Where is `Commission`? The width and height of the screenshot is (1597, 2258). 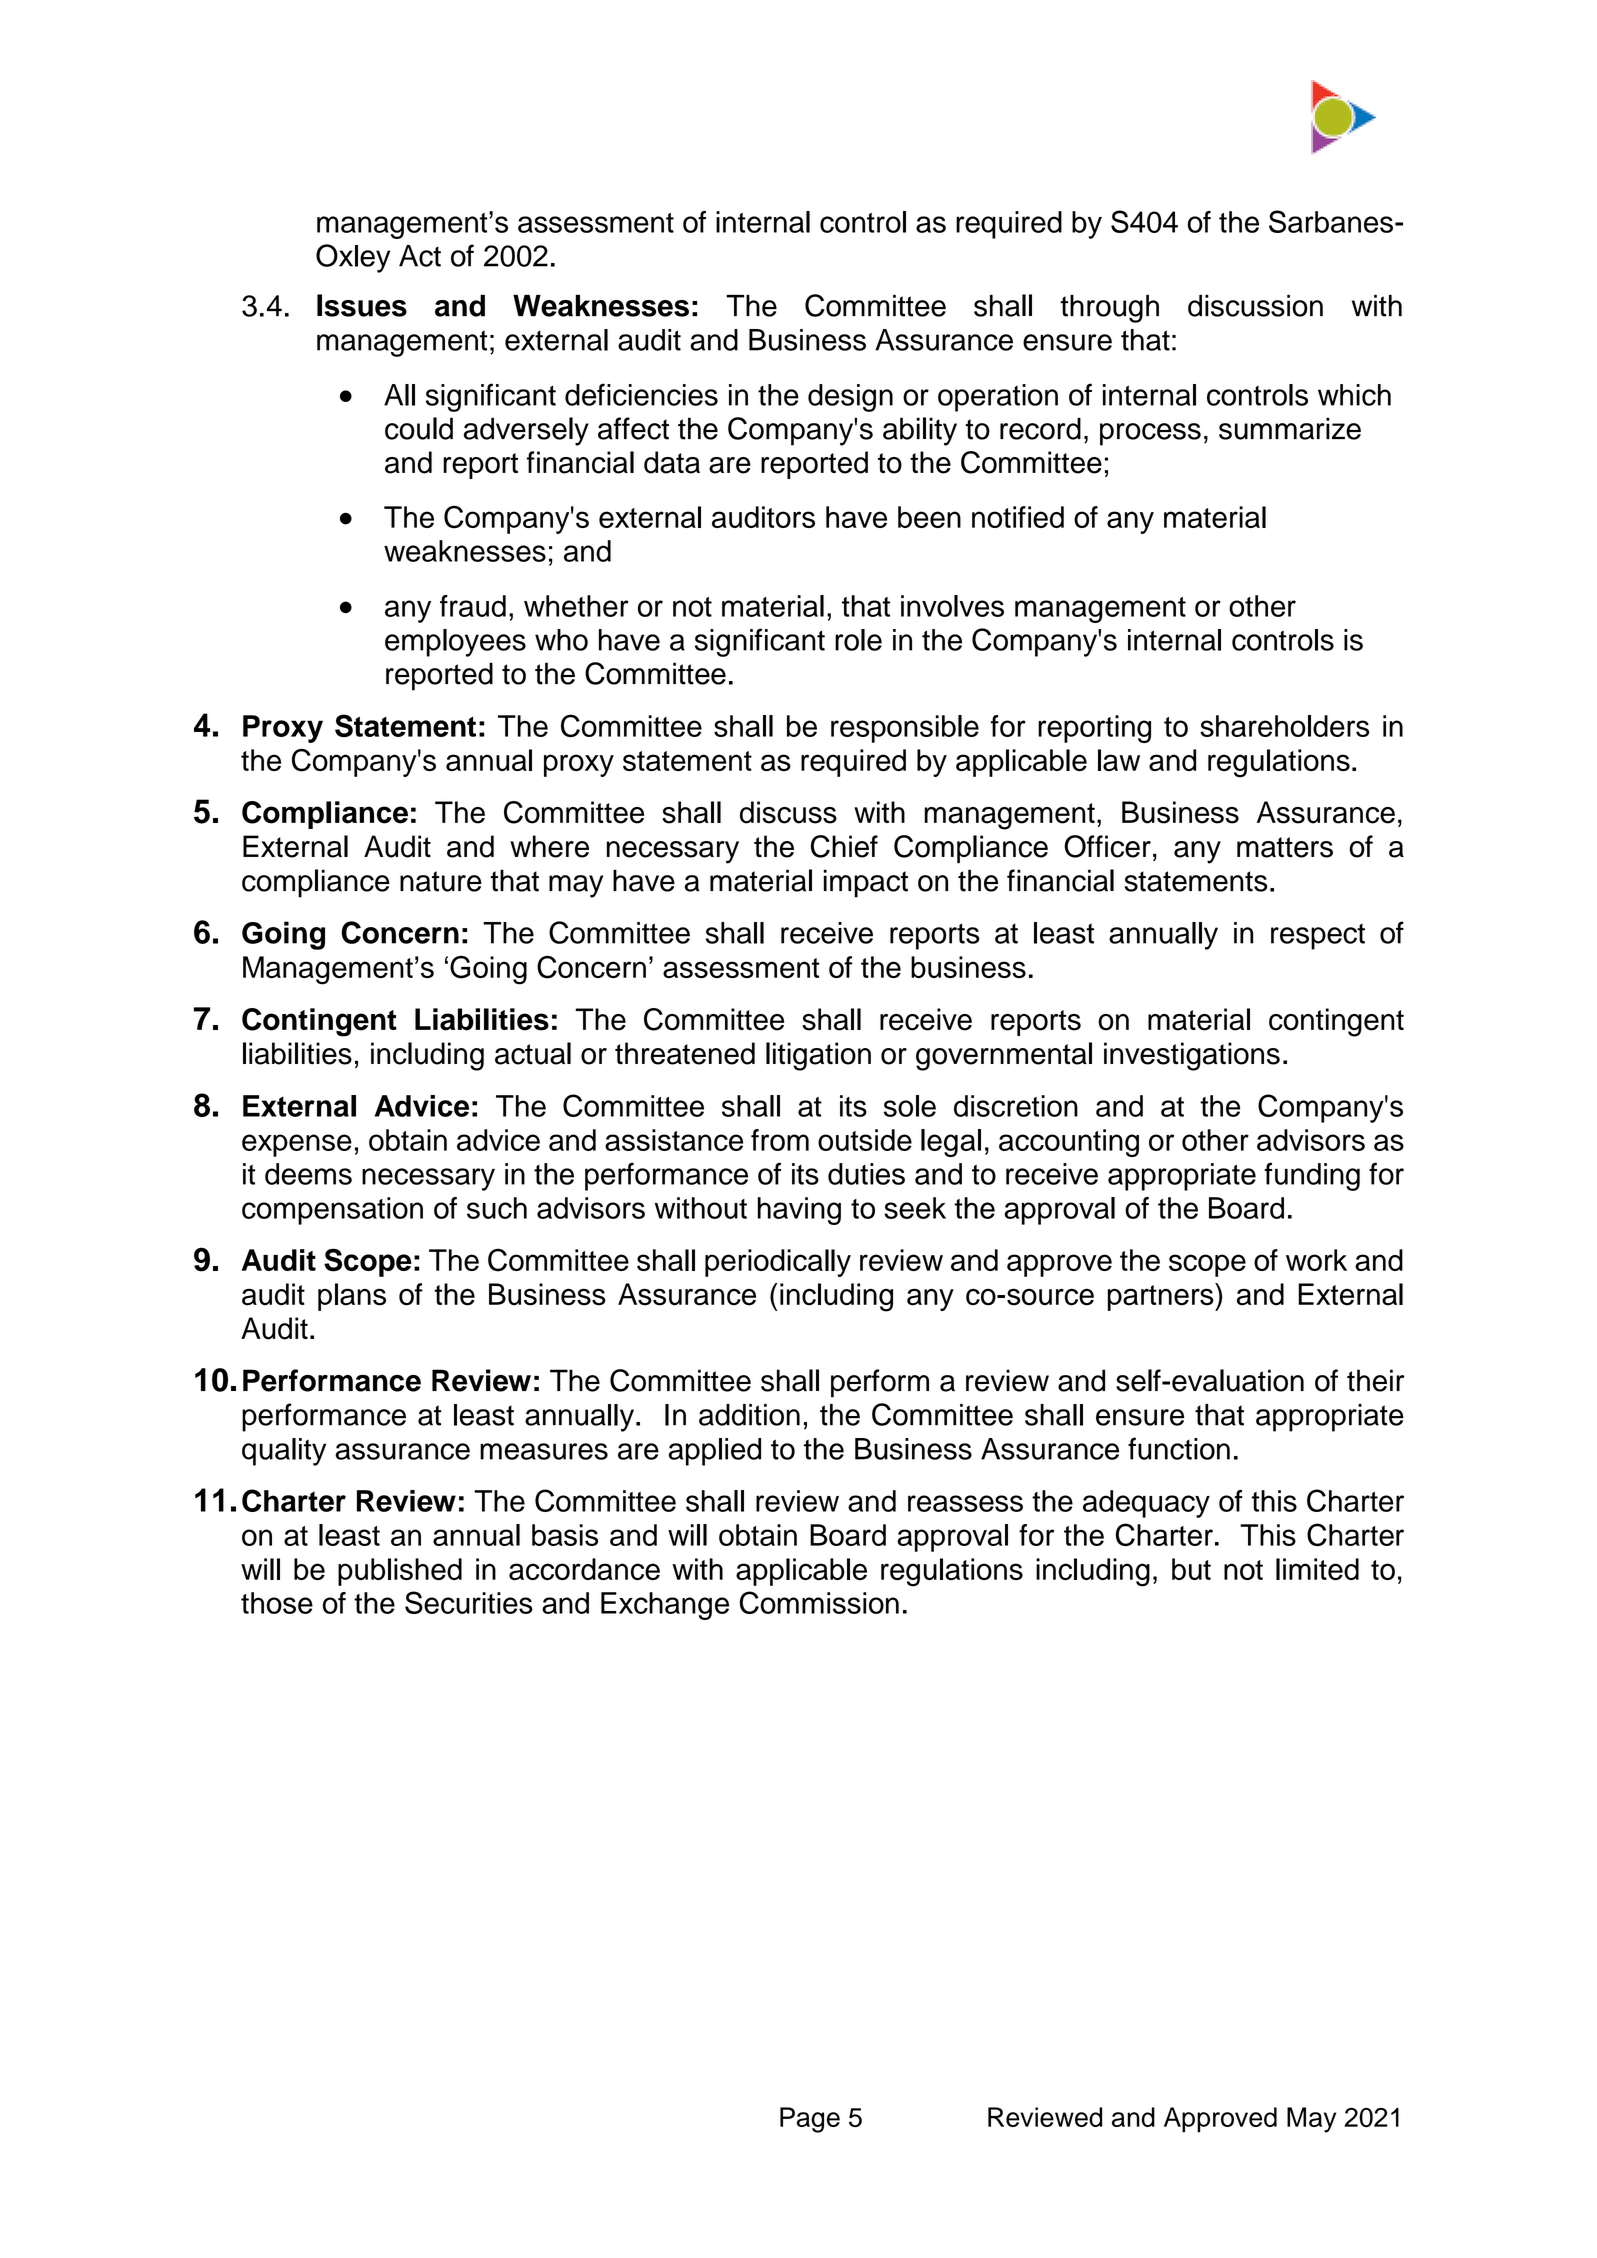 Commission is located at coordinates (819, 1602).
